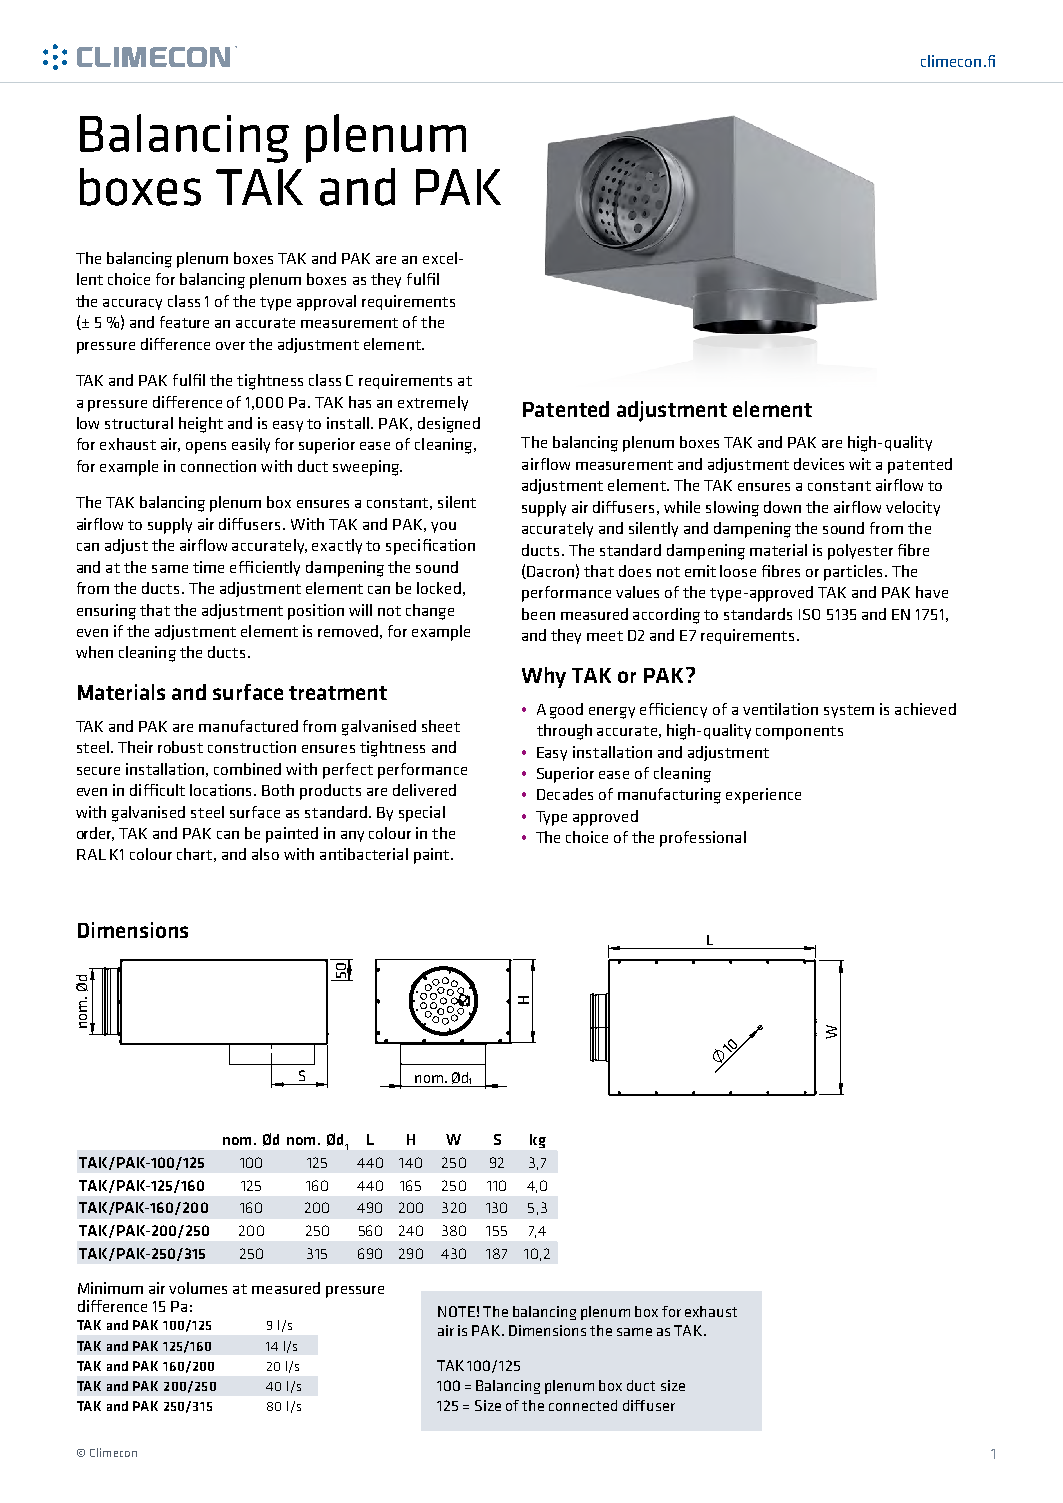 The width and height of the screenshot is (1063, 1503). What do you see at coordinates (583, 1405) in the screenshot?
I see `connected` at bounding box center [583, 1405].
